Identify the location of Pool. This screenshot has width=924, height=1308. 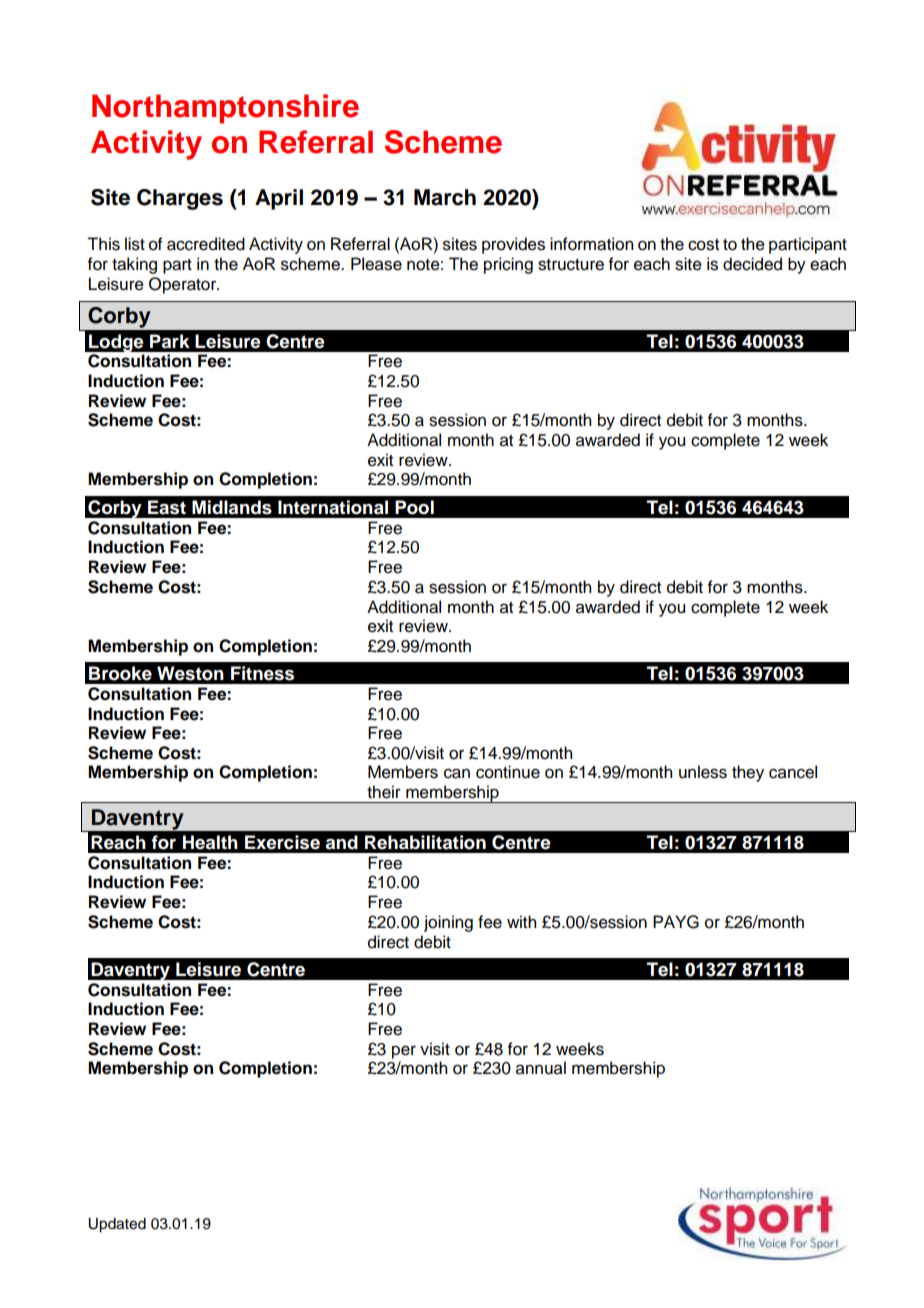
(414, 507).
